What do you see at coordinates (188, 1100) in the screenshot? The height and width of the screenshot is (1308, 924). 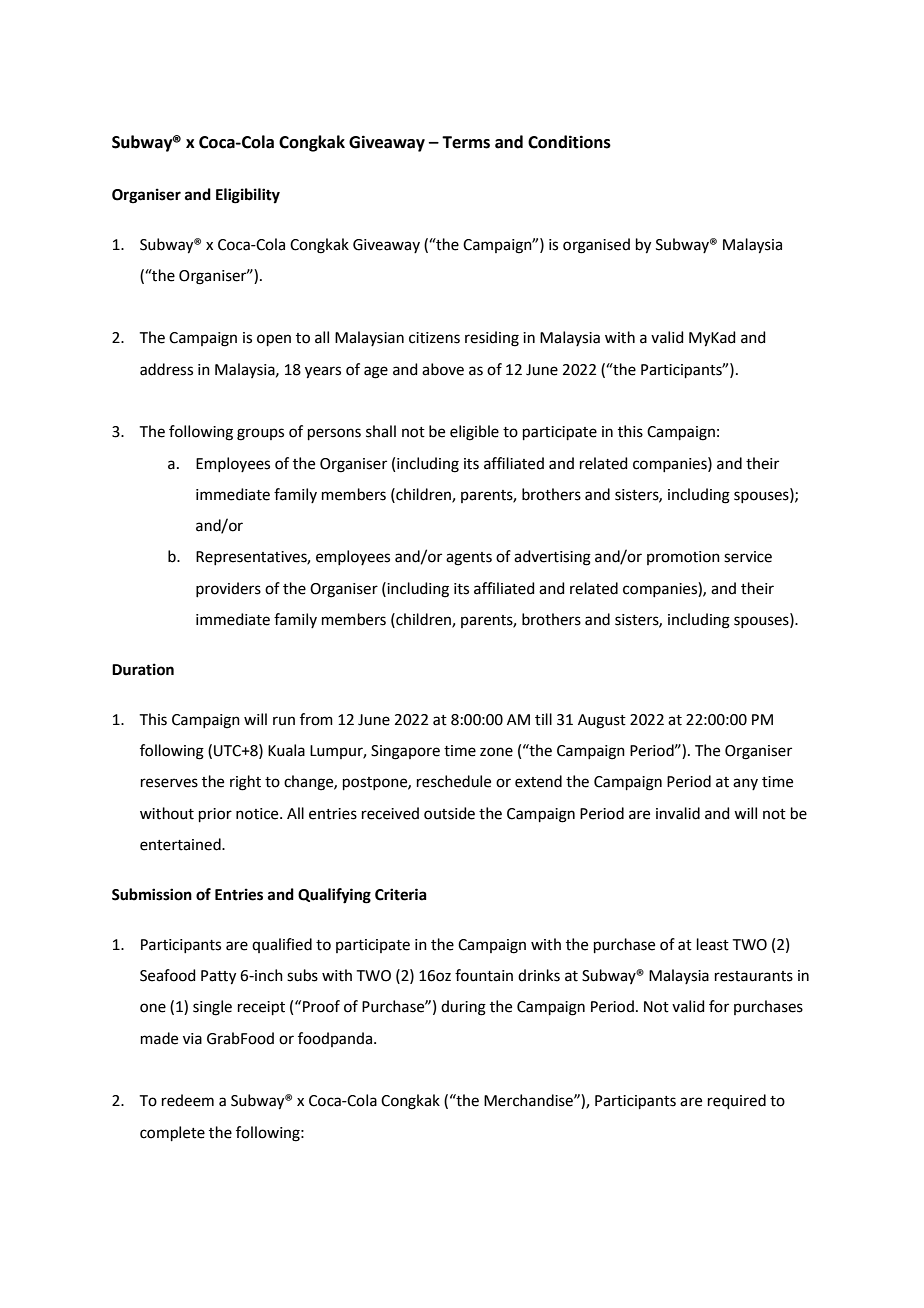 I see `redeem` at bounding box center [188, 1100].
